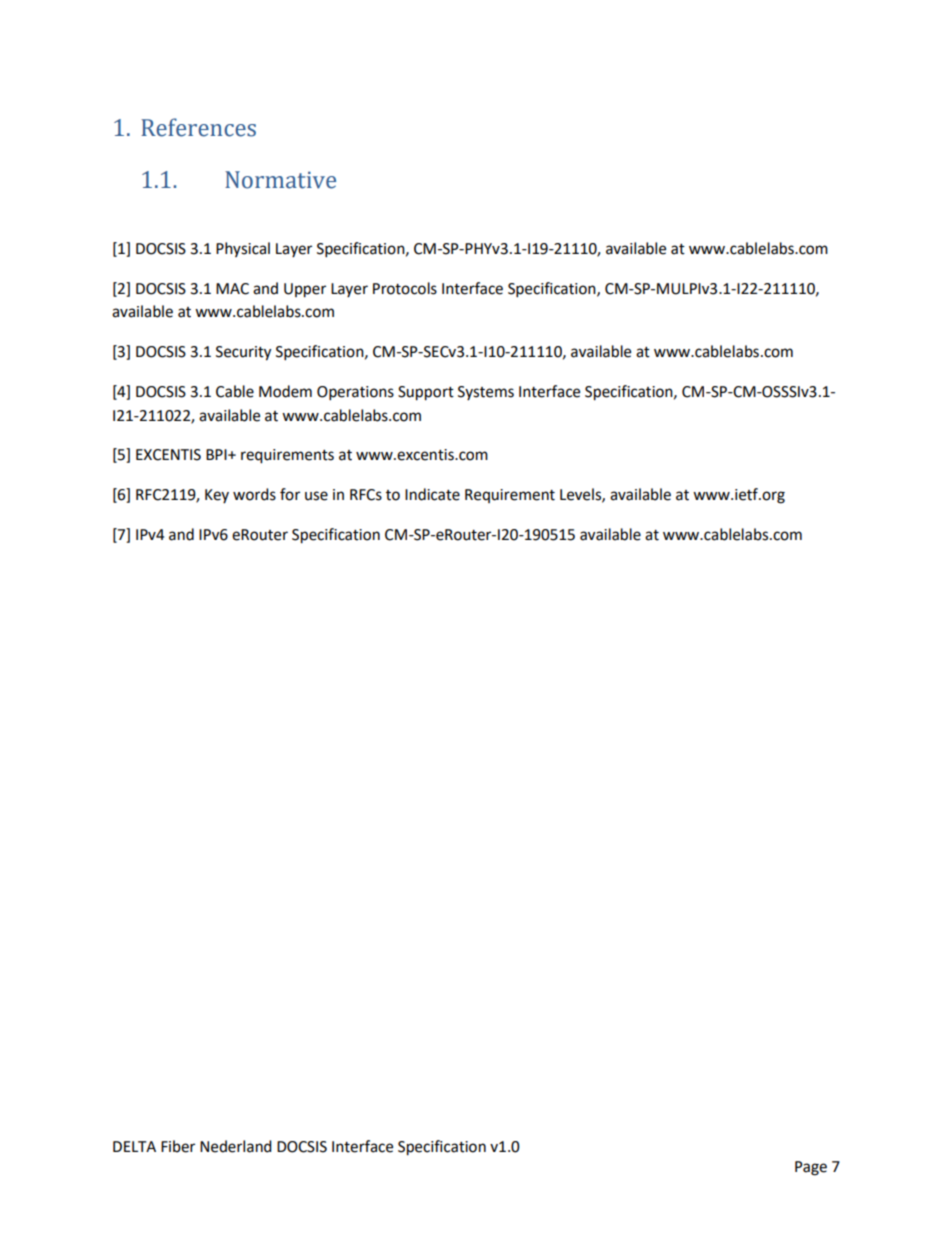  I want to click on use, so click(316, 496).
